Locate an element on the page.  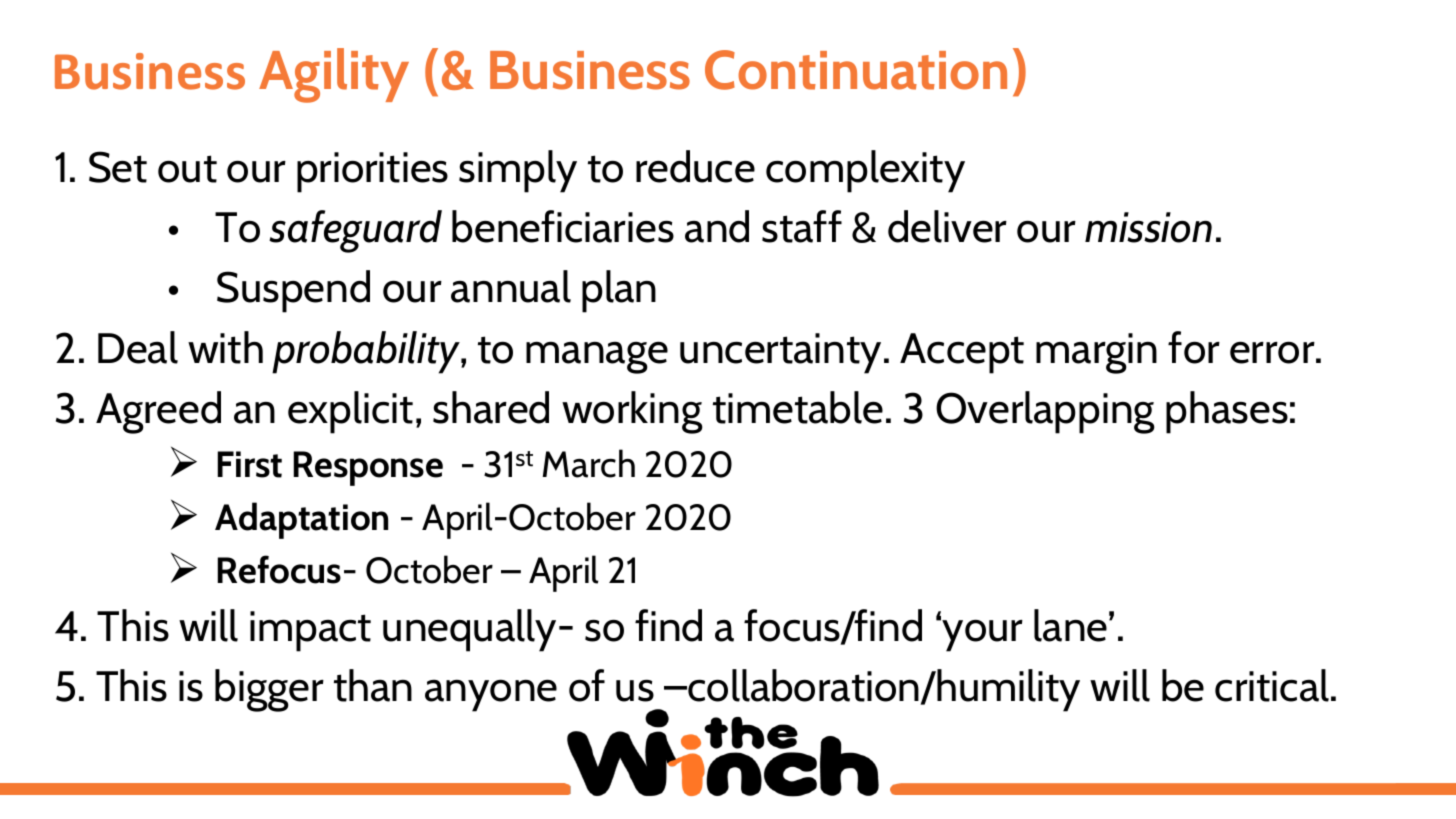
March is located at coordinates (589, 463).
